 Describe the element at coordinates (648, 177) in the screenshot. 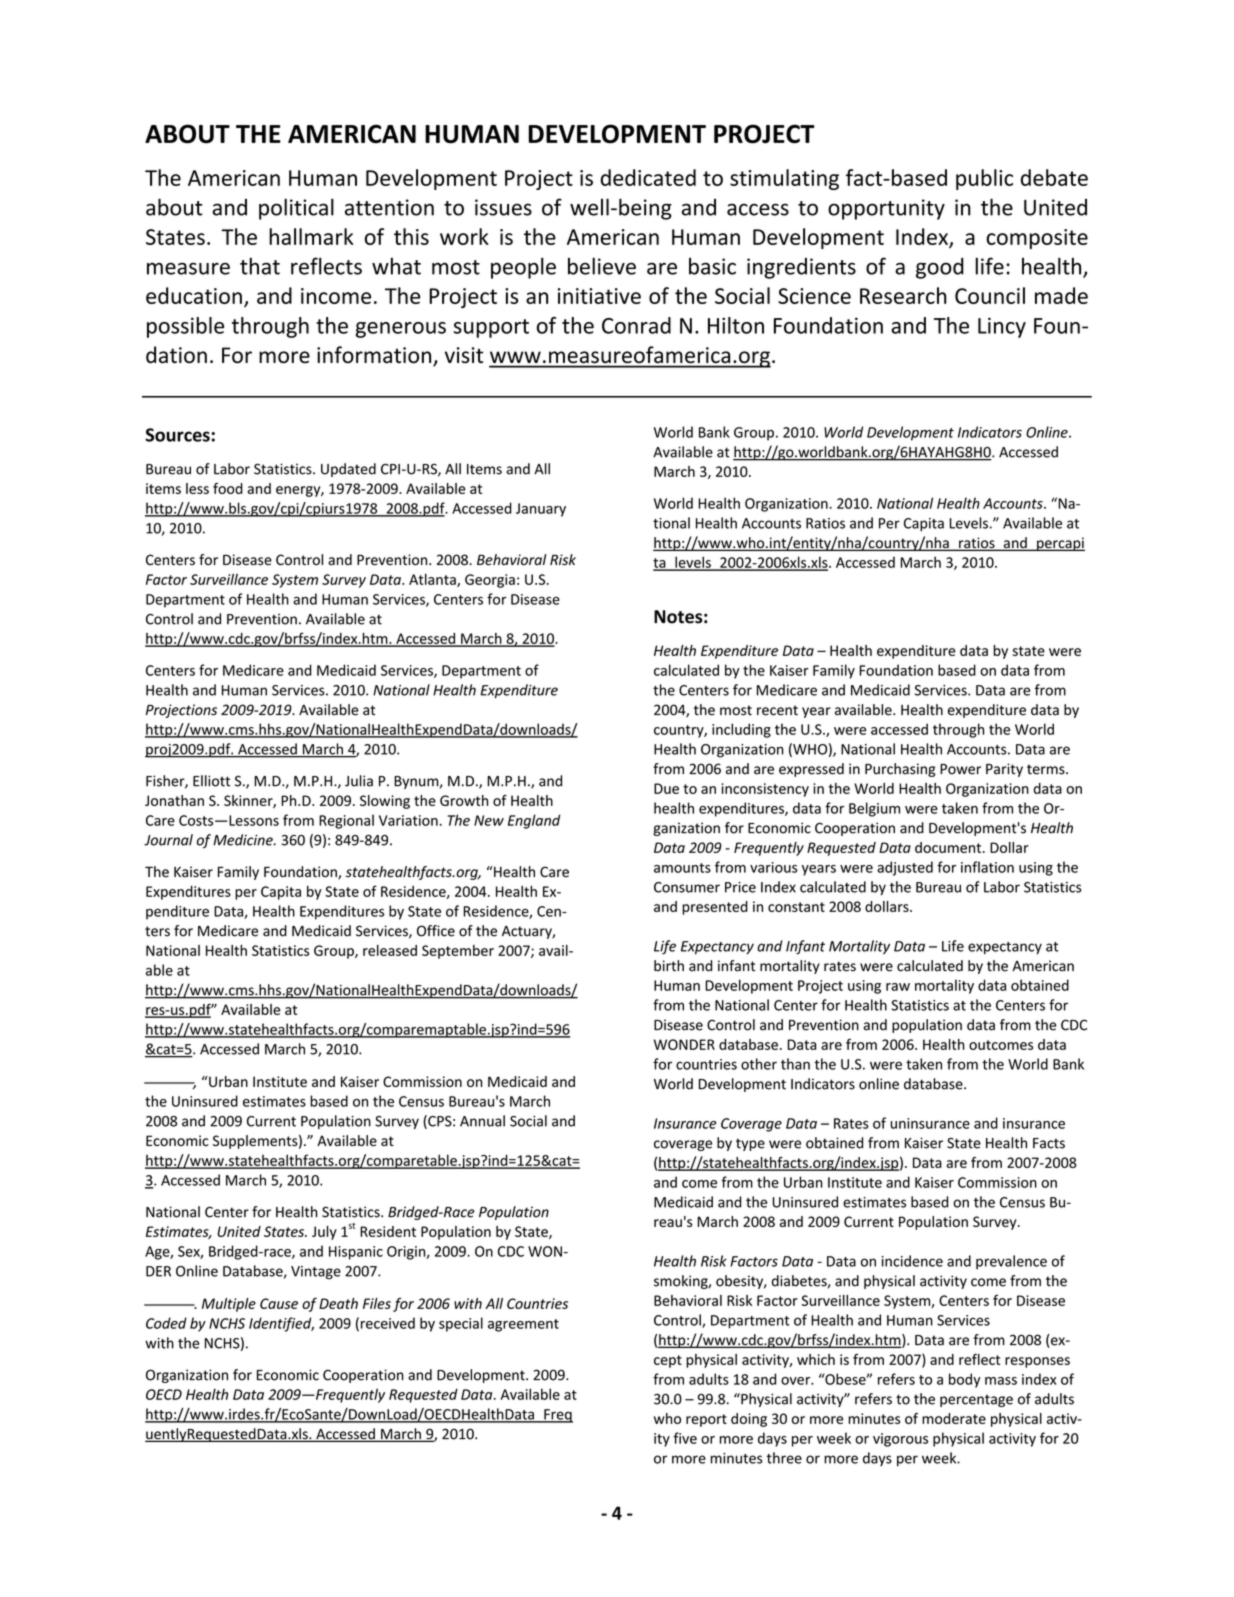

I see `dedicated` at that location.
